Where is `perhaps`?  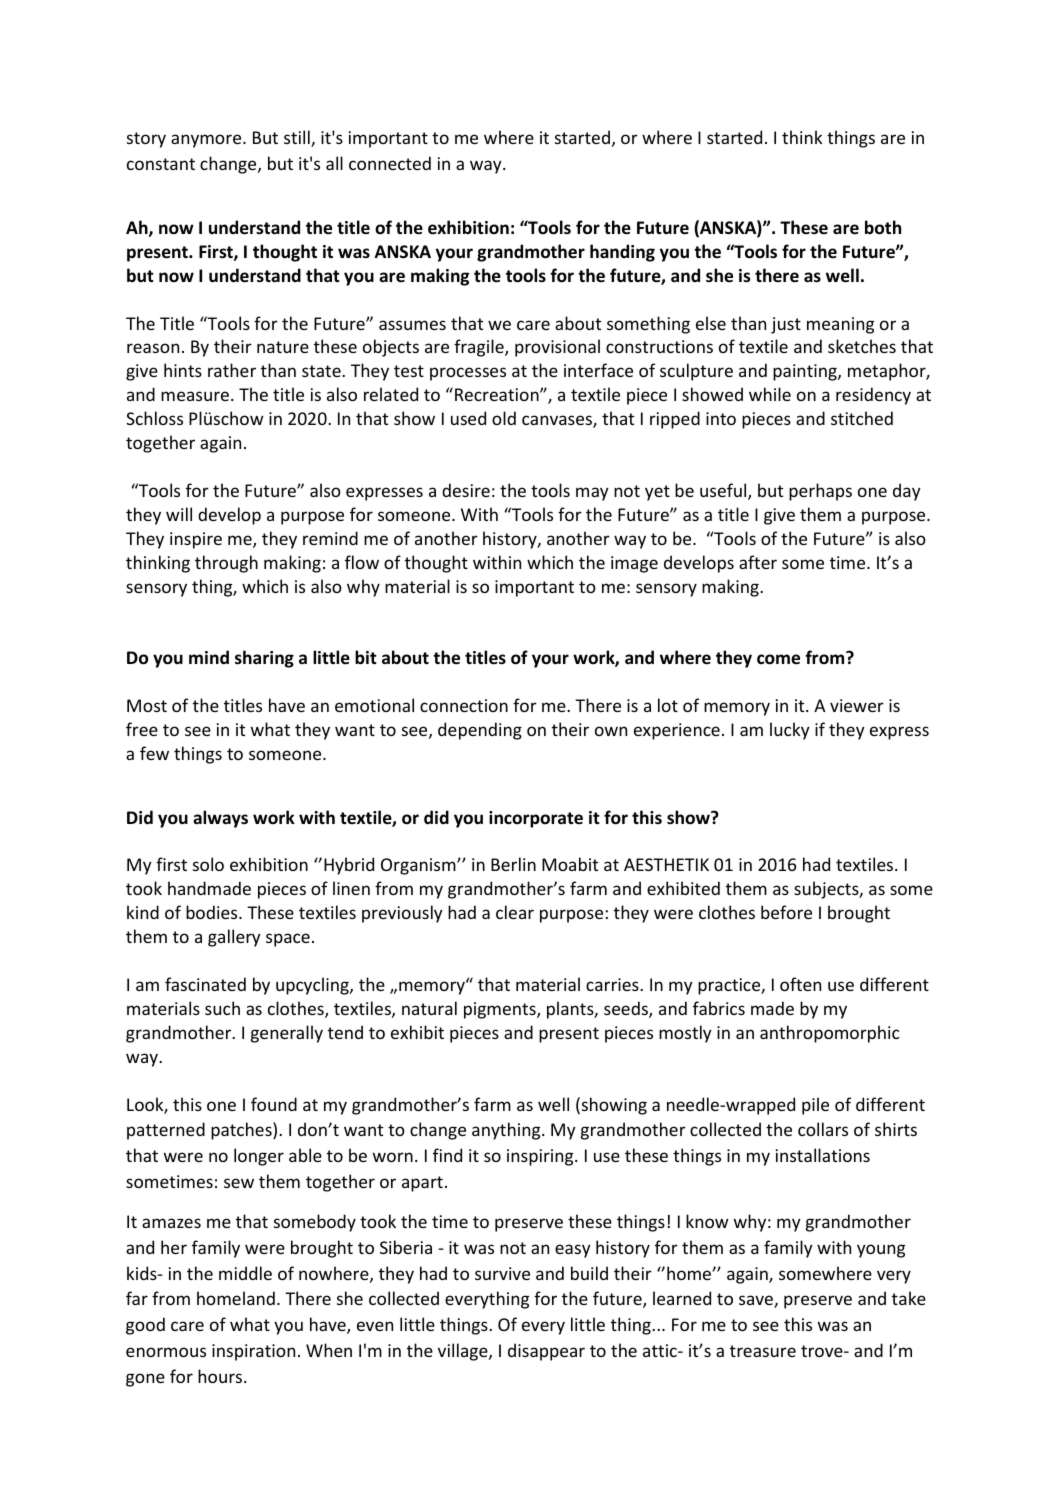 perhaps is located at coordinates (820, 492).
